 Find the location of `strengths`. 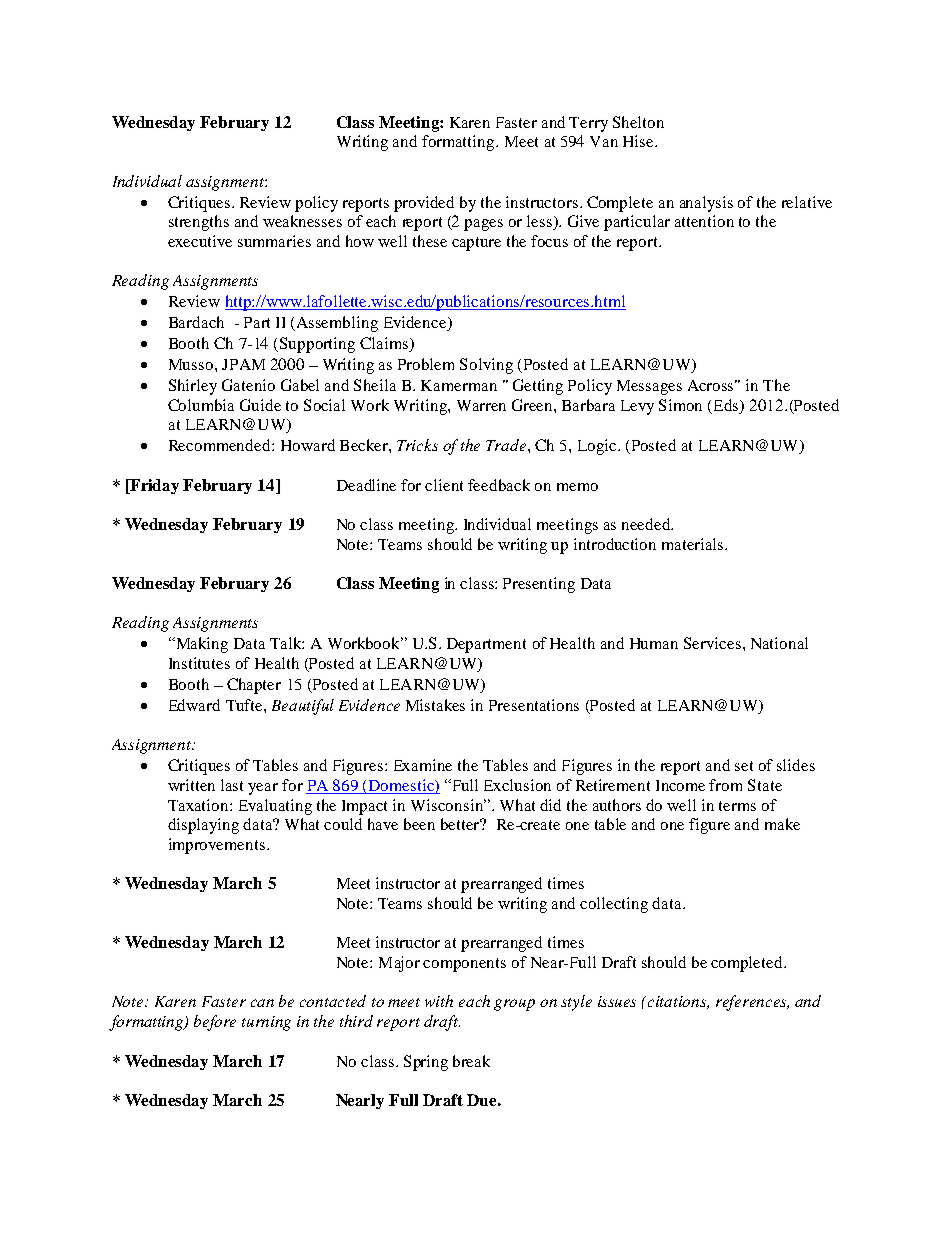

strengths is located at coordinates (199, 223).
